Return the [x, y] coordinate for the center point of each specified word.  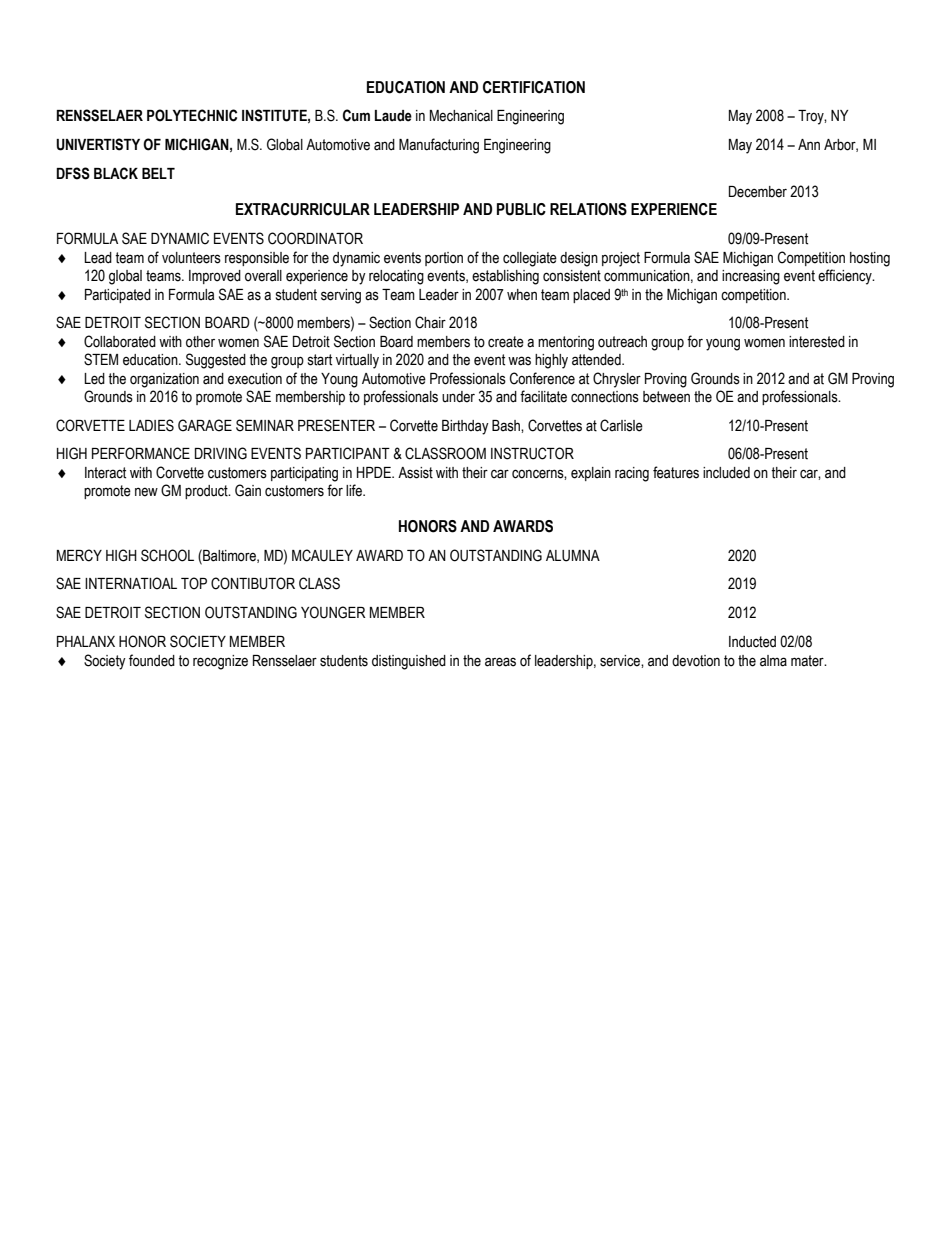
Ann [809, 144]
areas [500, 662]
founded [152, 660]
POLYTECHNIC [192, 115]
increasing [751, 277]
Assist [415, 473]
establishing [505, 277]
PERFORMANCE [141, 453]
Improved [215, 277]
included [726, 473]
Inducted [752, 642]
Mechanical [461, 116]
